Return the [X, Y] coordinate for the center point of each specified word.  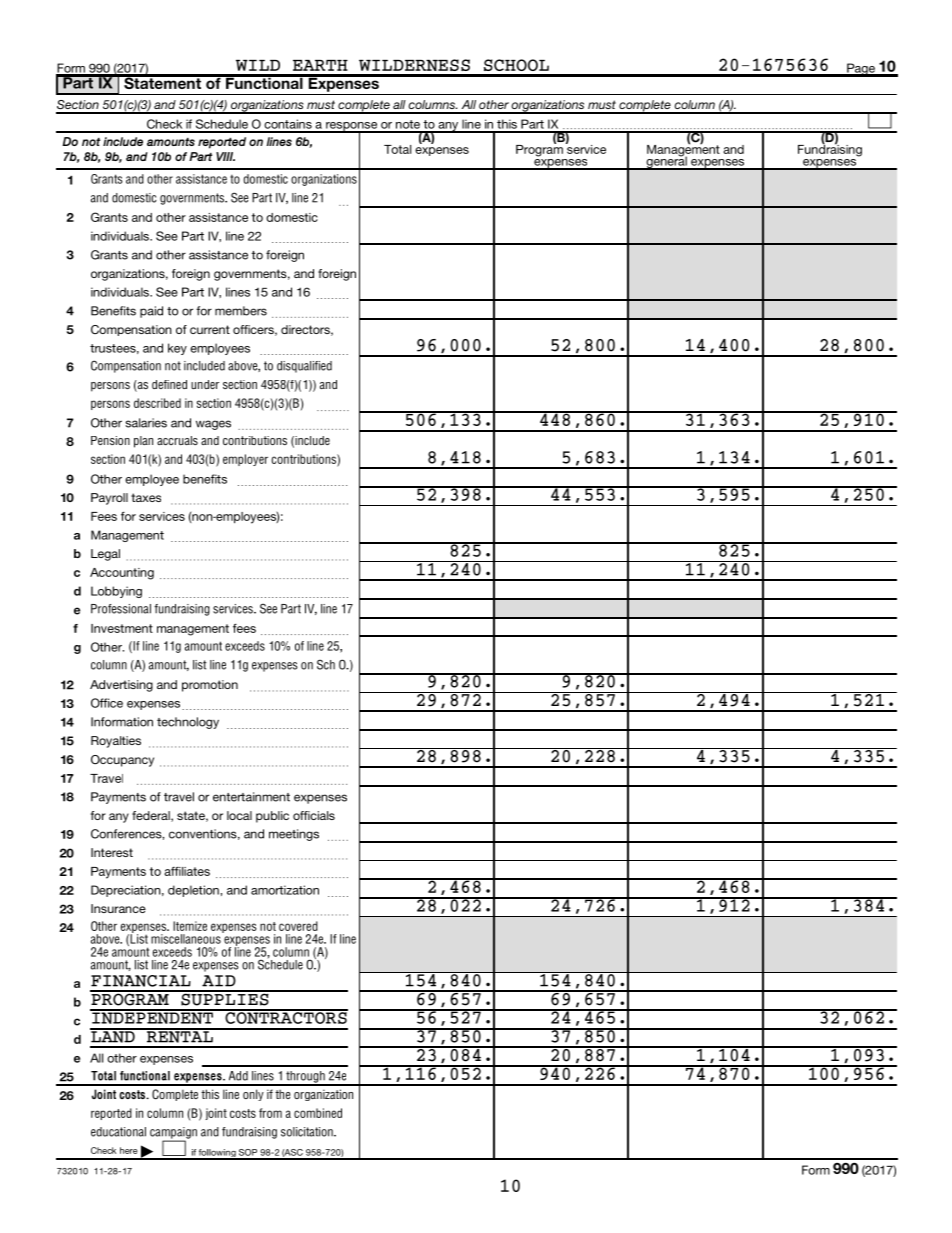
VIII [225, 156]
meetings [294, 835]
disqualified [304, 367]
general [666, 162]
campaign [173, 1134]
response [352, 127]
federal [152, 816]
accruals [177, 440]
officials [314, 815]
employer [245, 460]
